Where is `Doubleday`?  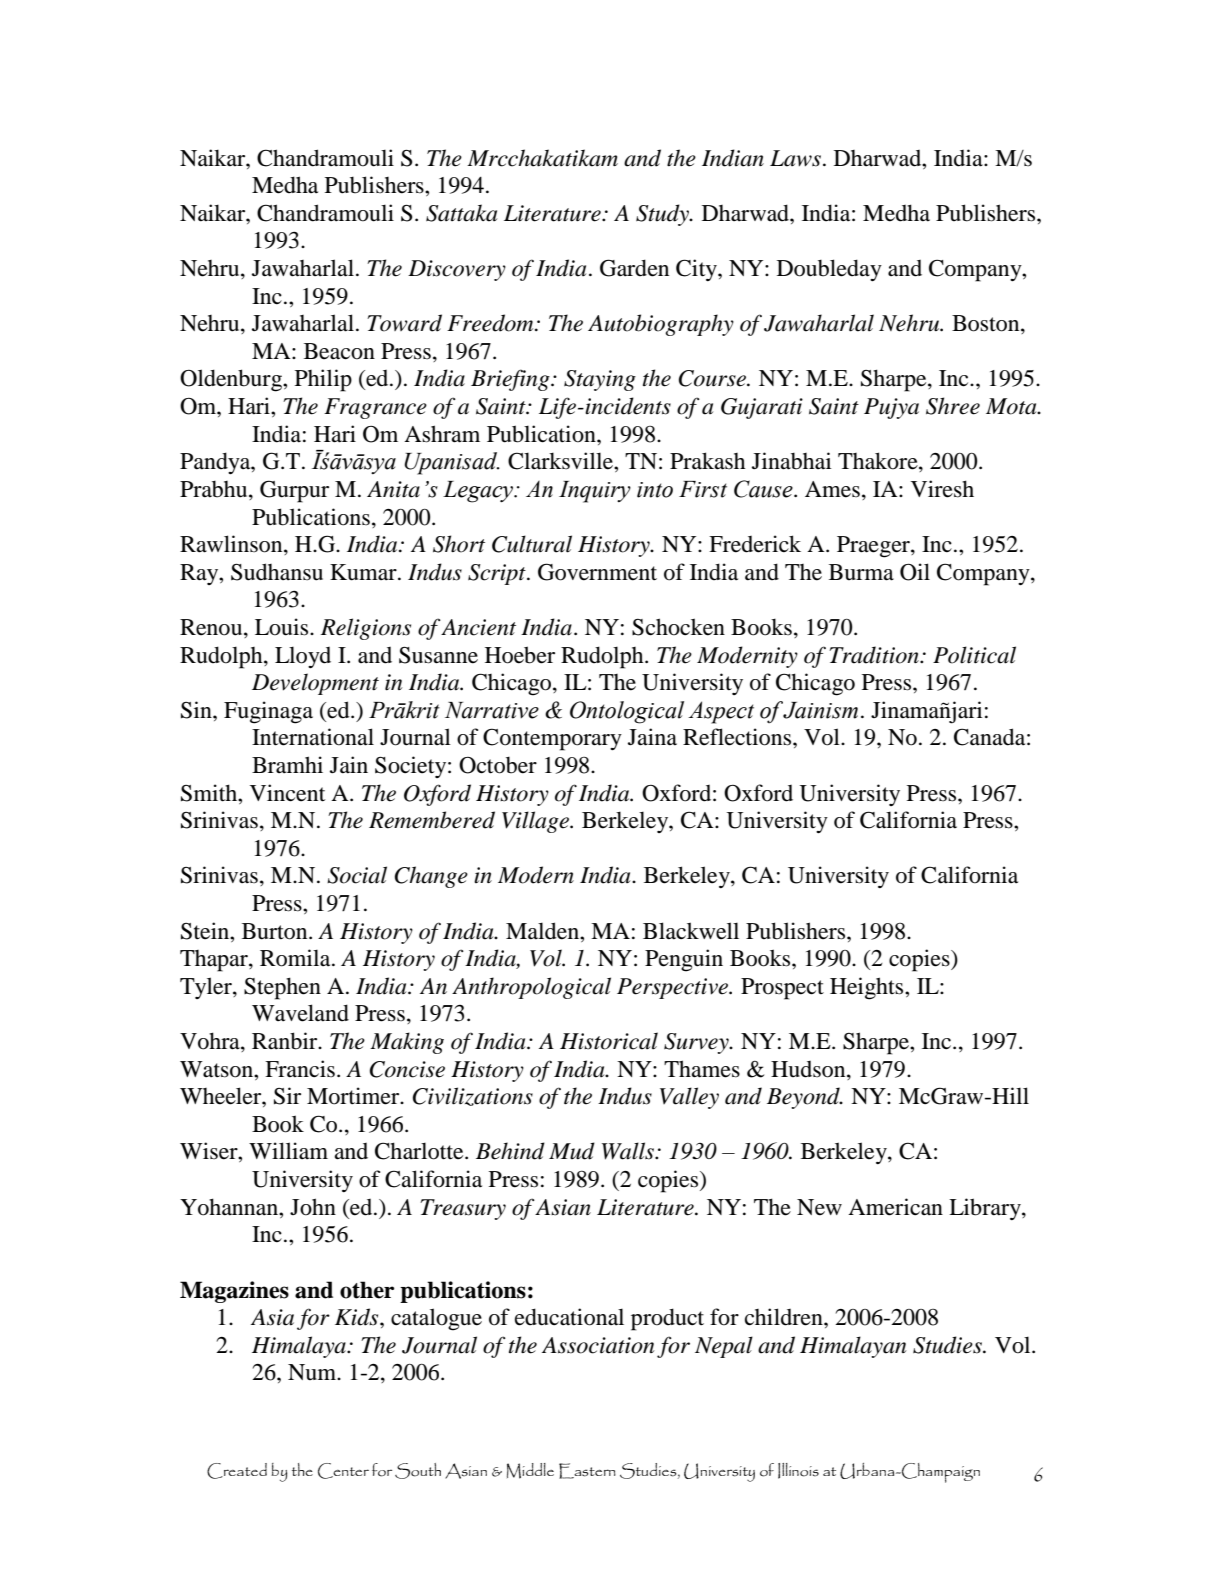 Doubleday is located at coordinates (829, 270).
